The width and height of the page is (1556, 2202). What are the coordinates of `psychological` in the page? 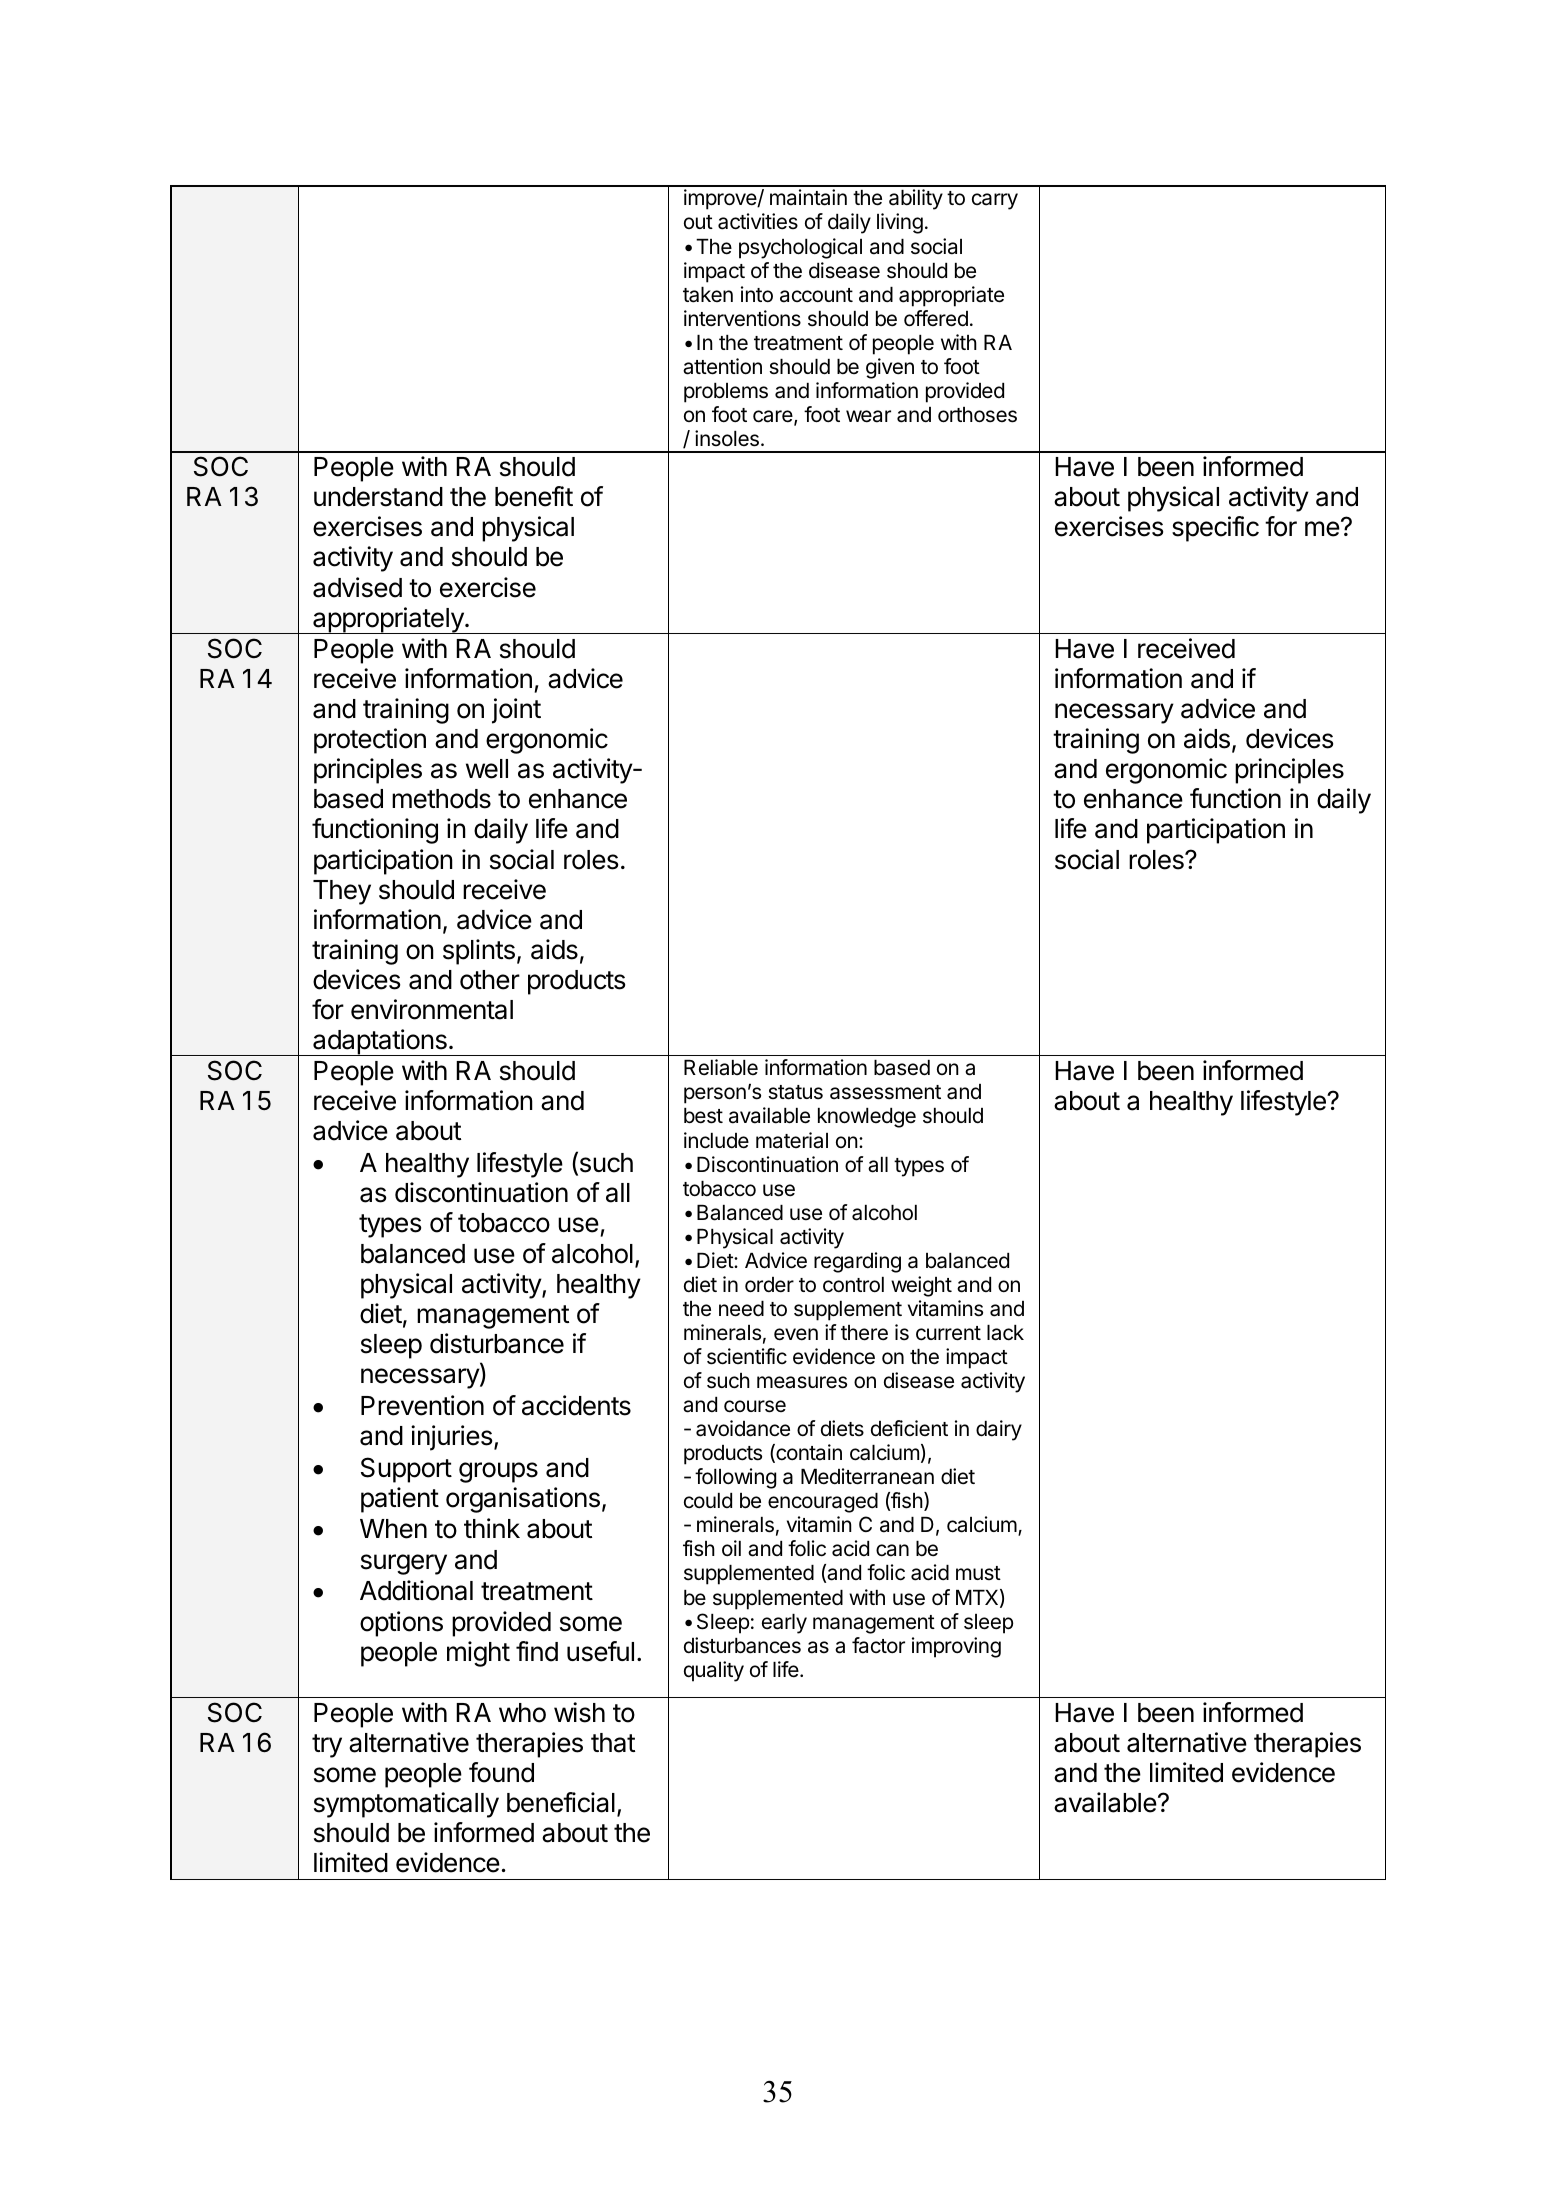 It's located at (800, 248).
